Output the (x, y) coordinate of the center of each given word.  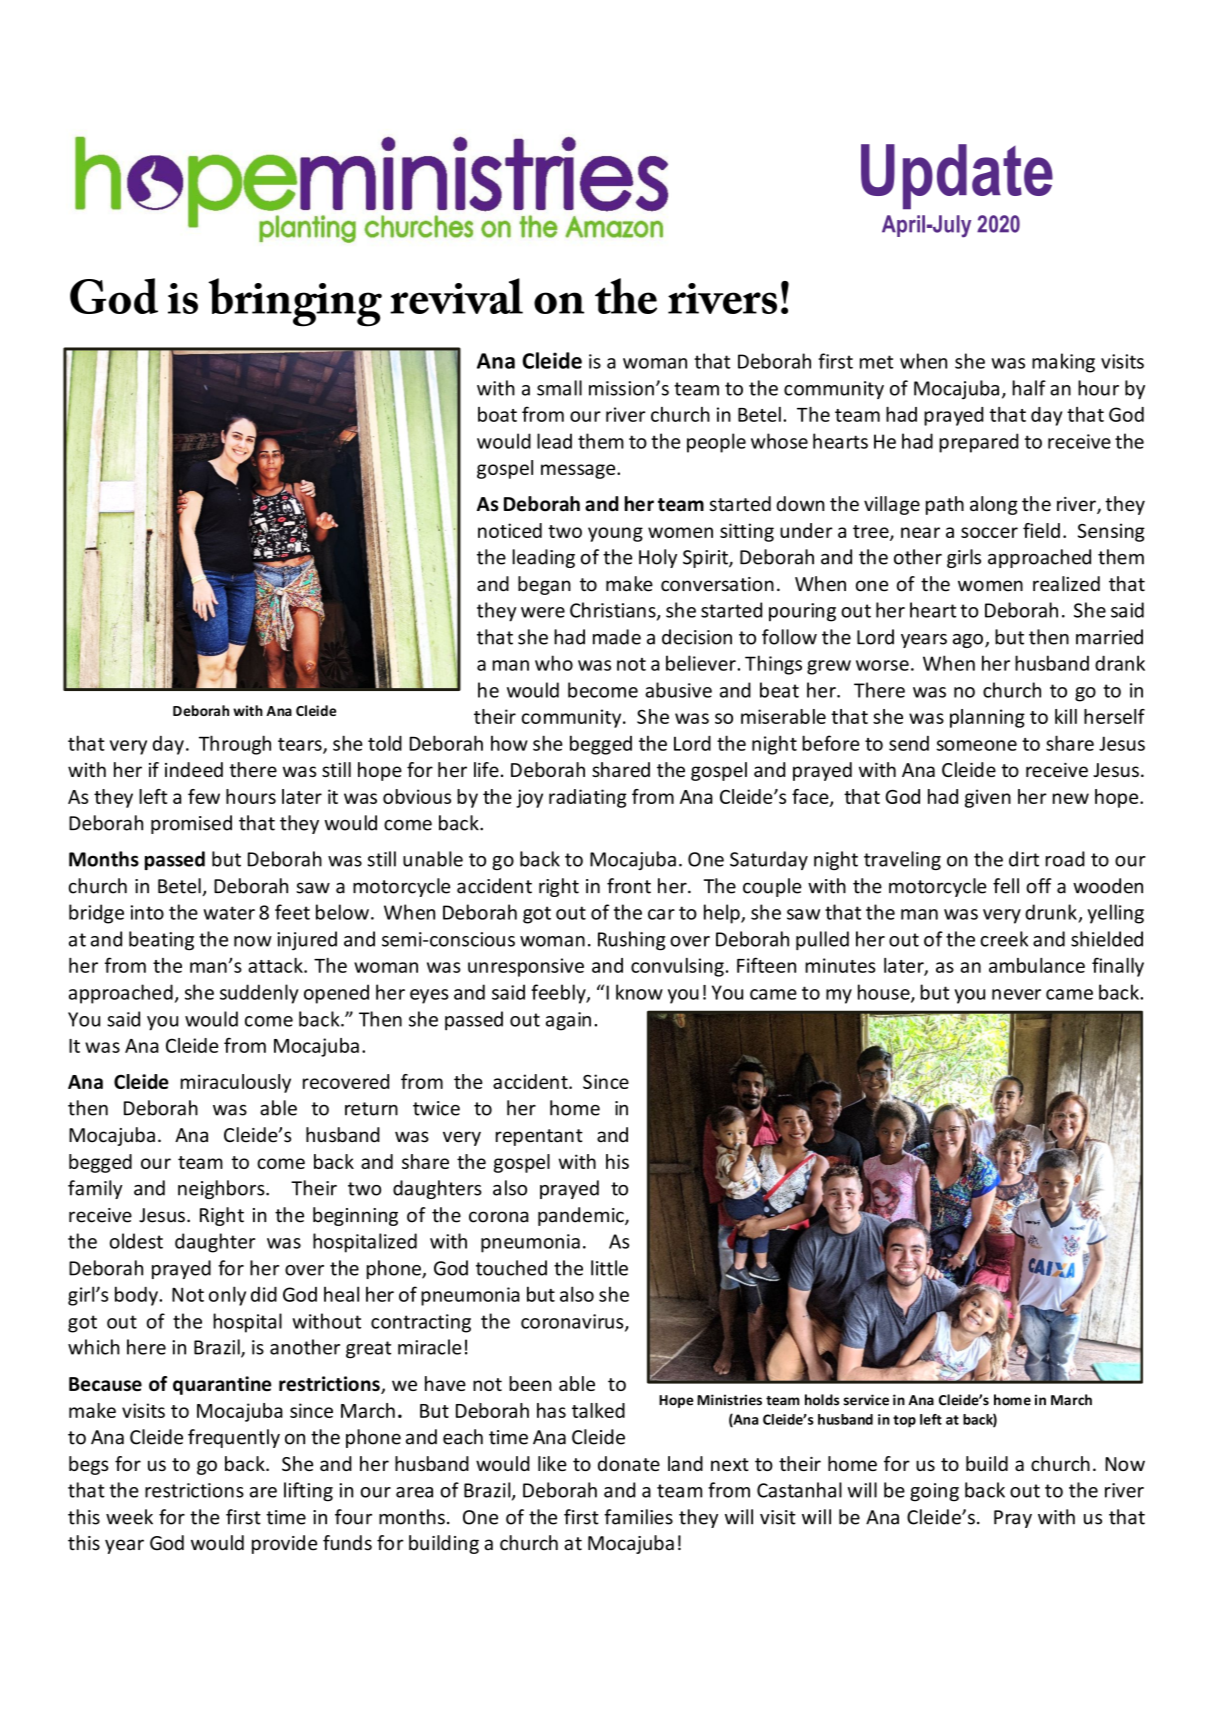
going (934, 1492)
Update (957, 176)
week (129, 1517)
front (629, 886)
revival (456, 296)
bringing (295, 302)
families (638, 1517)
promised (191, 824)
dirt (1024, 859)
